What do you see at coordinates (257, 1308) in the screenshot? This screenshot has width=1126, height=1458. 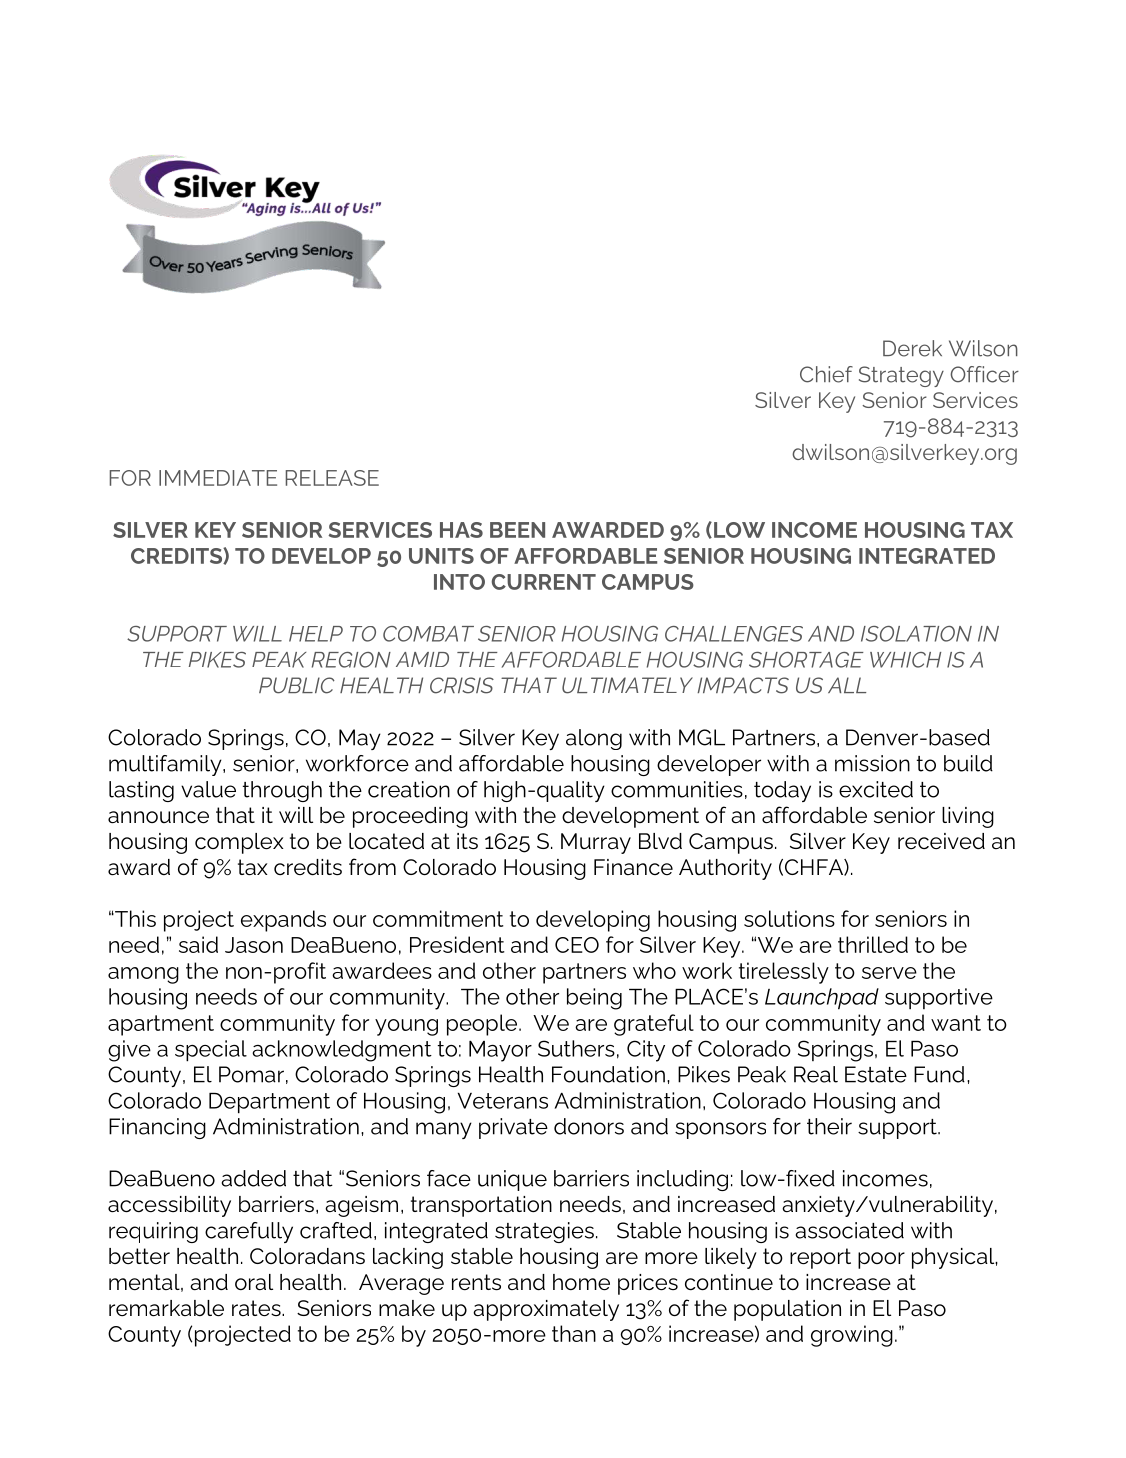 I see `rates` at bounding box center [257, 1308].
